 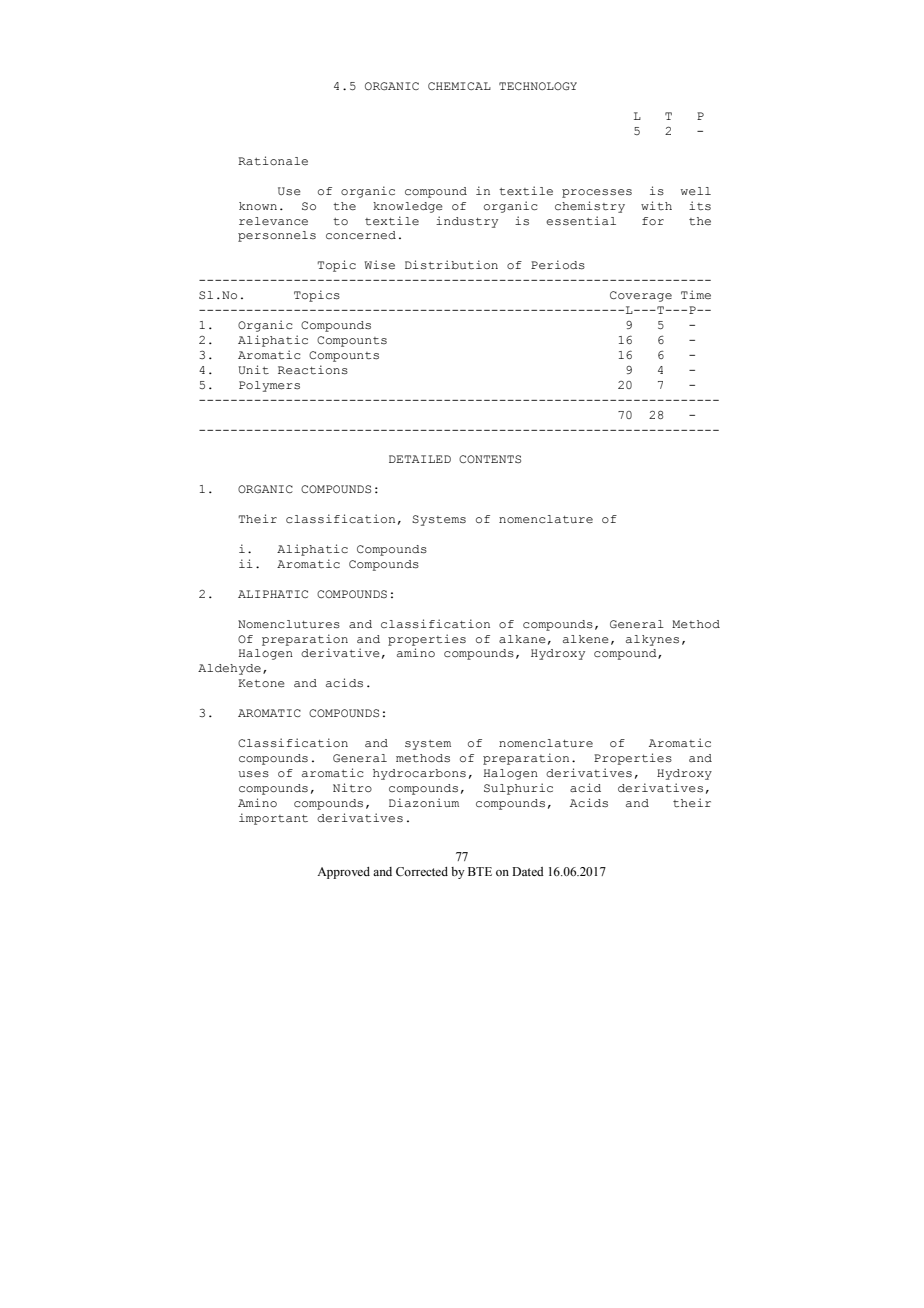 I want to click on CONTENTS, so click(x=490, y=459).
